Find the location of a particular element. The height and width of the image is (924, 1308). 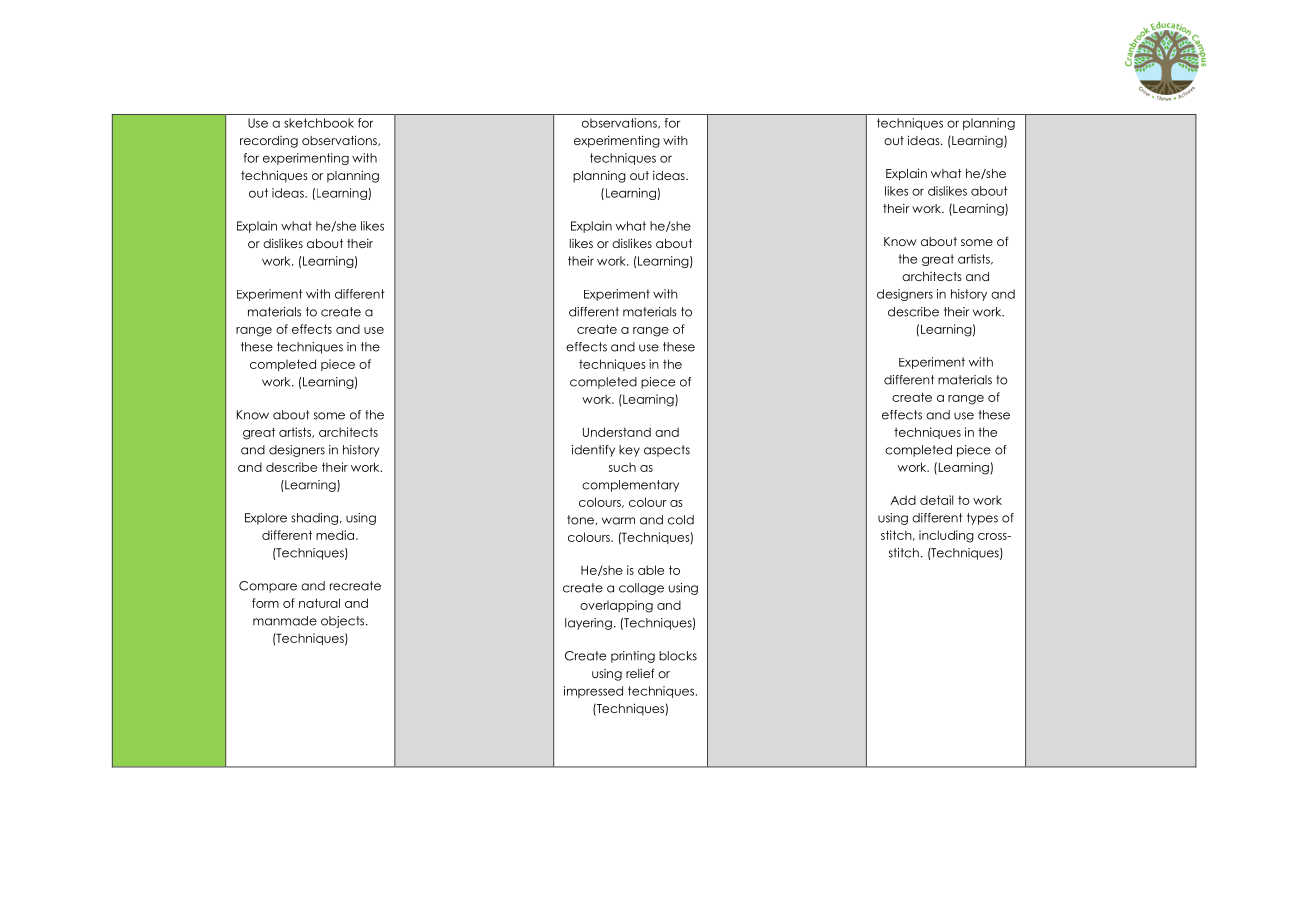

recording is located at coordinates (269, 142).
